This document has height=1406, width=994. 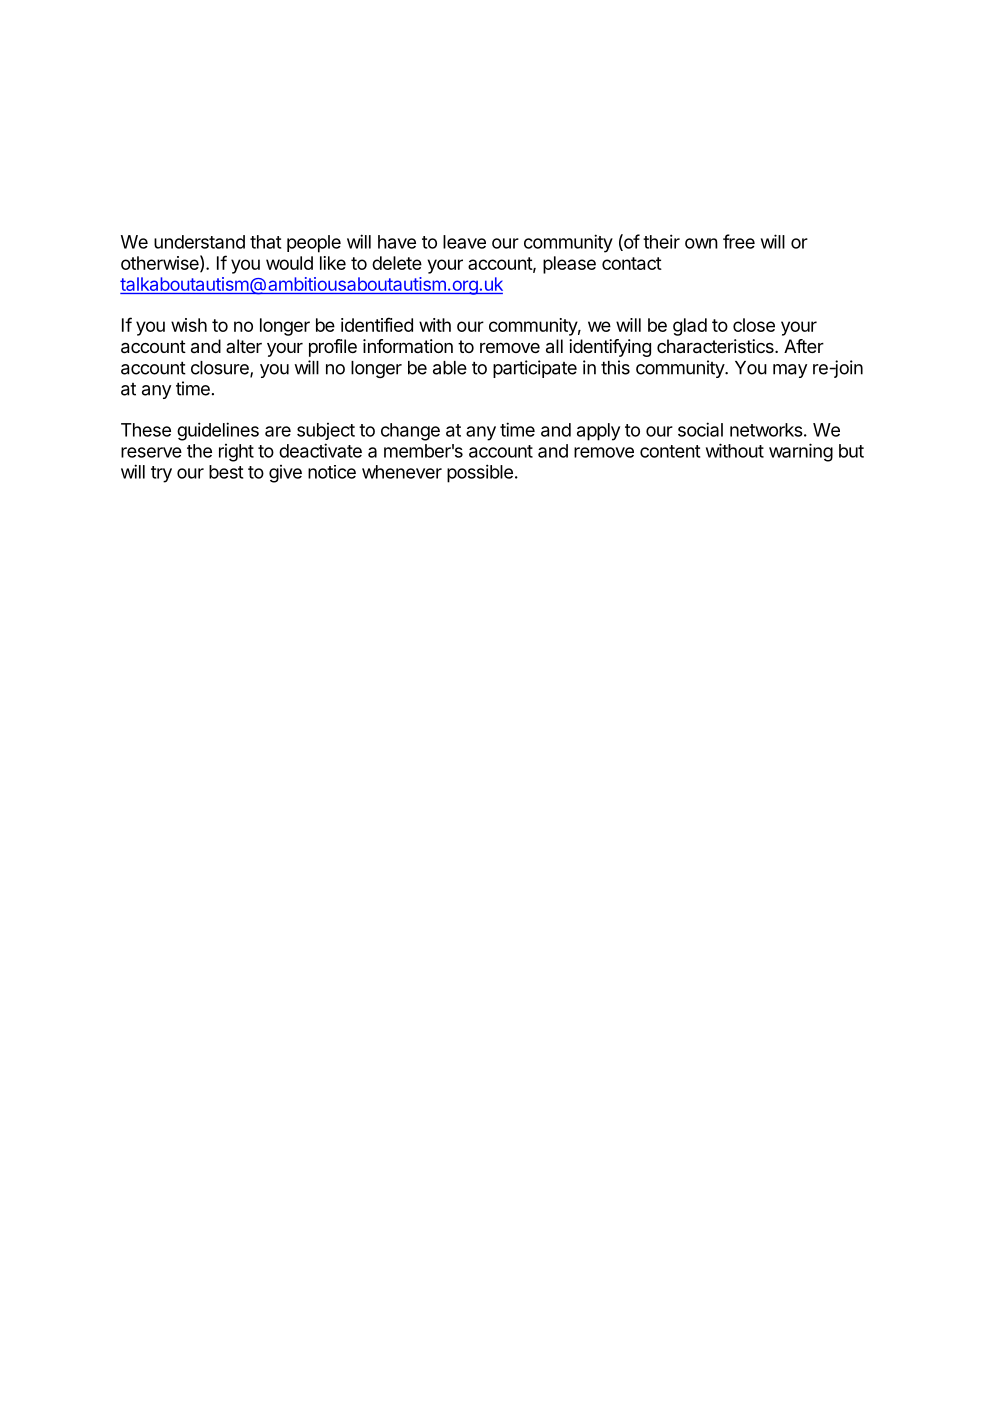 What do you see at coordinates (199, 242) in the document?
I see `understand` at bounding box center [199, 242].
